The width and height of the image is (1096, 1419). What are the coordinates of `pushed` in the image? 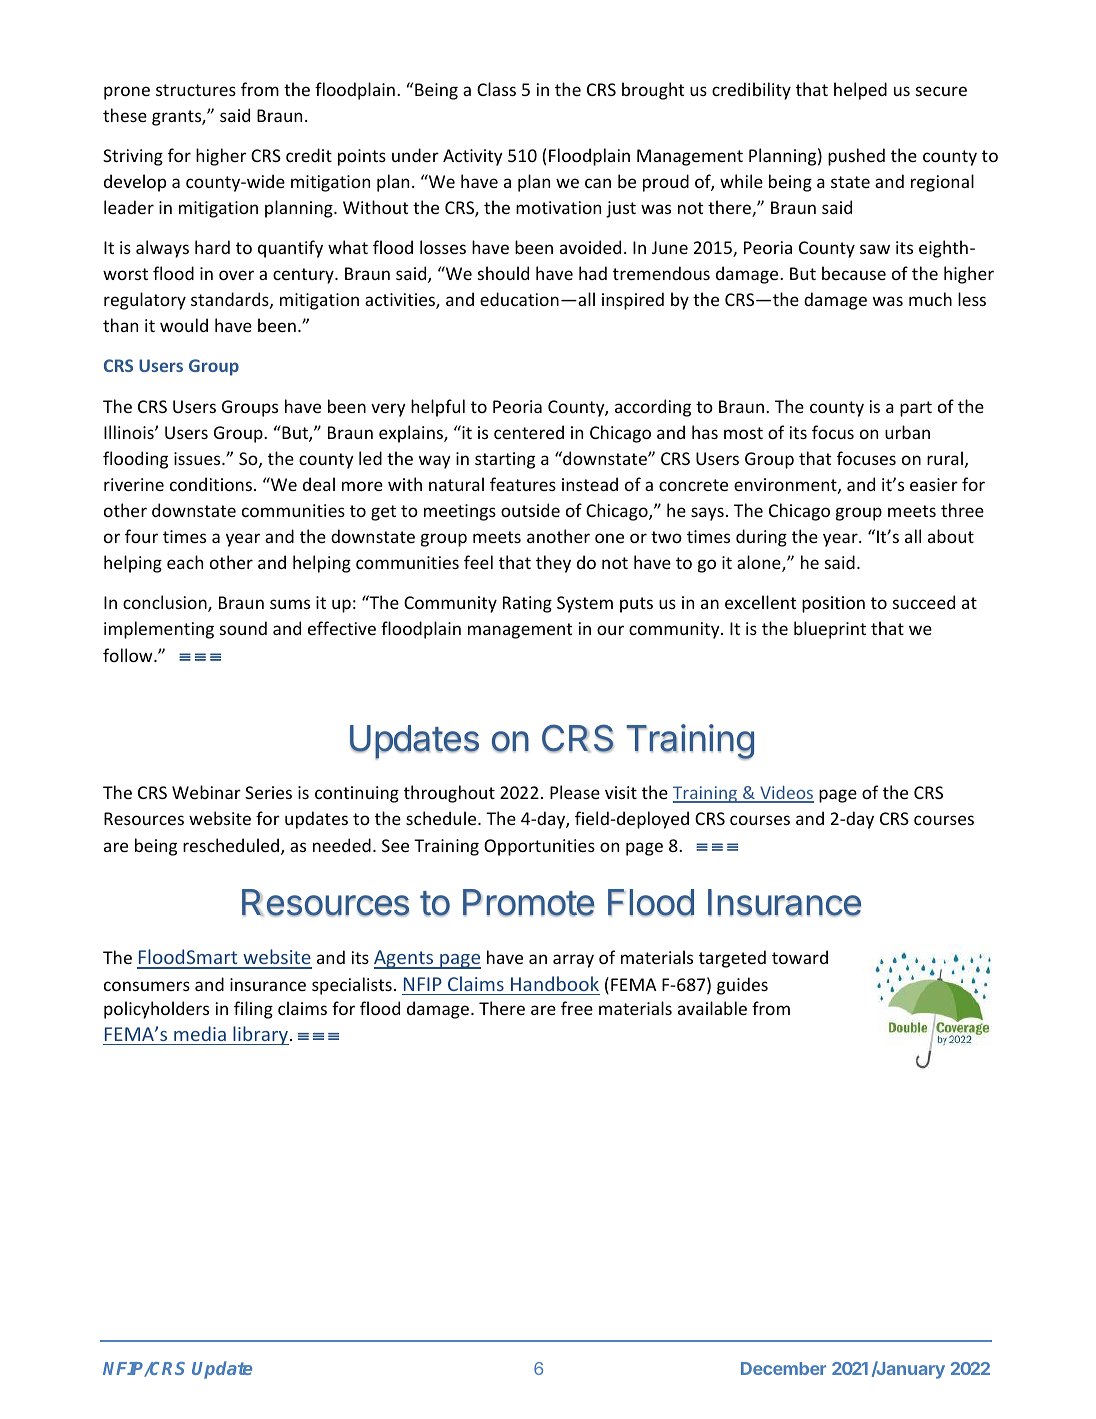 It's located at (856, 157).
